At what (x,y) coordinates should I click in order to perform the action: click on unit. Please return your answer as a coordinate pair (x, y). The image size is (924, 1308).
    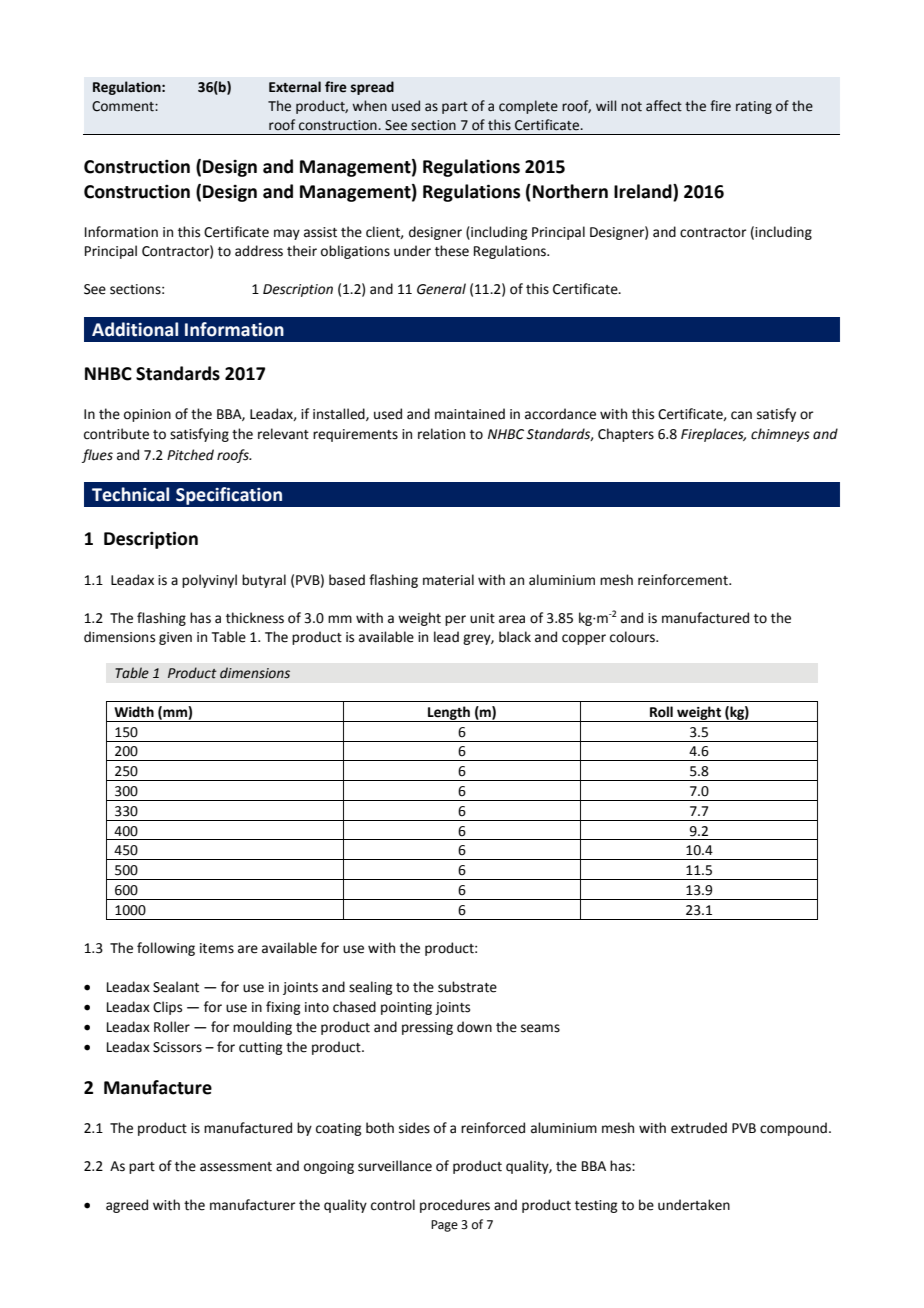
    Looking at the image, I should click on (482, 618).
